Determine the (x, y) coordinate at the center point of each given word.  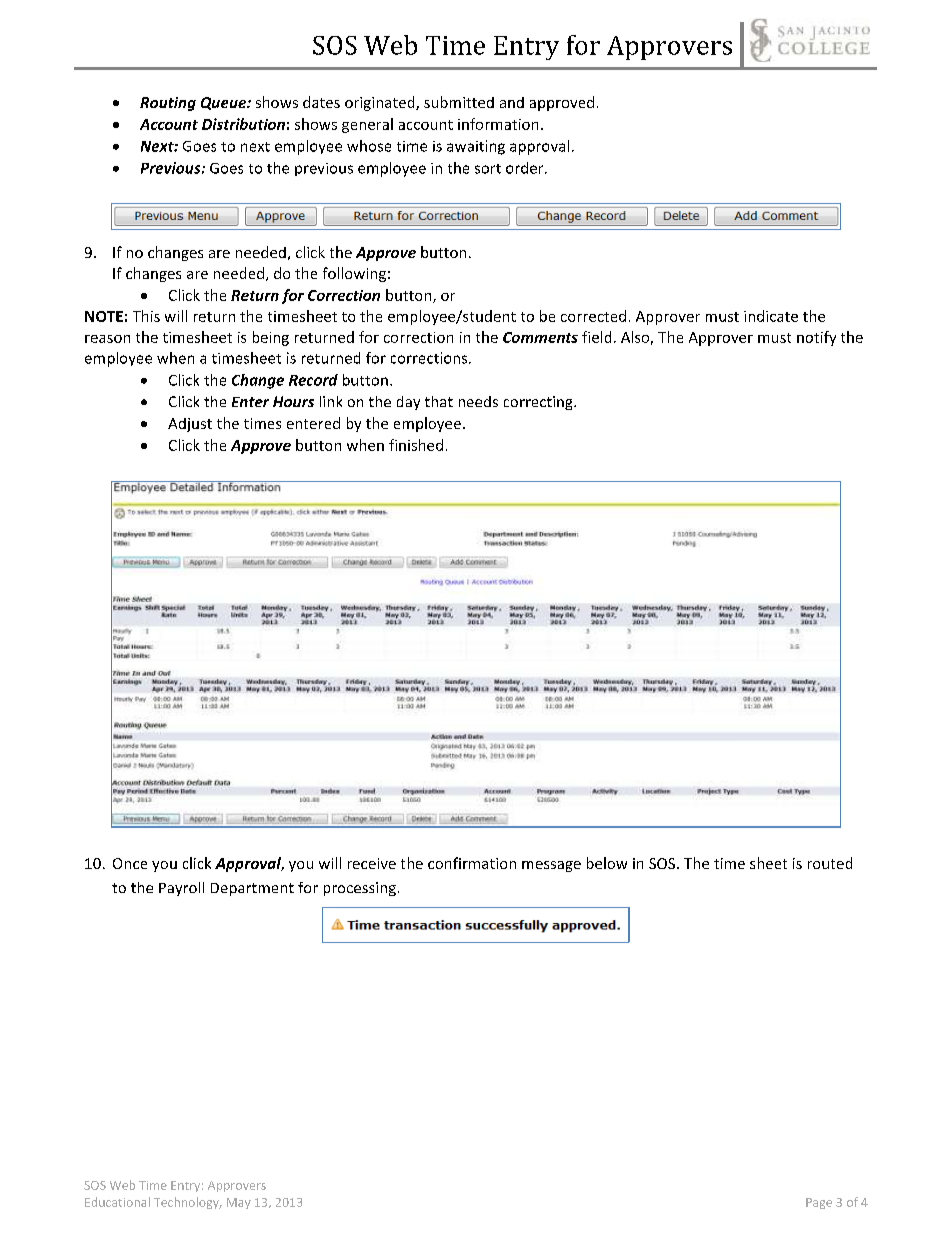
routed (830, 863)
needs (478, 401)
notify (816, 338)
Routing (168, 104)
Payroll (181, 889)
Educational (117, 1202)
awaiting (476, 147)
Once (130, 863)
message (551, 866)
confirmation (472, 863)
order (526, 168)
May (239, 1203)
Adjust (190, 425)
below (607, 863)
